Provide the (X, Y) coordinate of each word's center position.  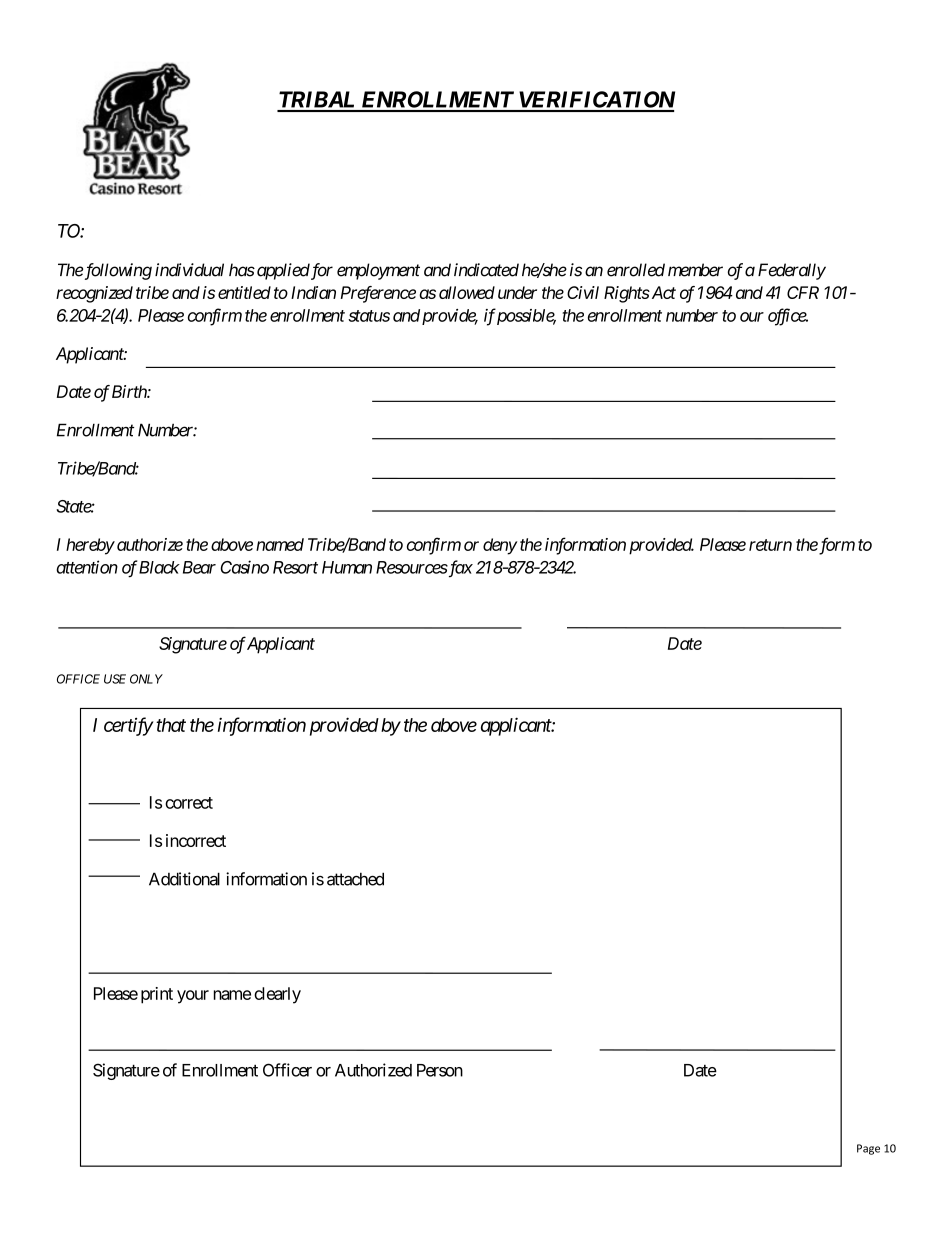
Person (440, 1070)
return (770, 545)
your (193, 997)
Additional (184, 879)
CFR (803, 292)
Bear (197, 567)
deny (500, 546)
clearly (277, 995)
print (157, 995)
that (171, 725)
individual (189, 270)
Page (868, 1149)
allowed (467, 292)
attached (355, 879)
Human (347, 567)
